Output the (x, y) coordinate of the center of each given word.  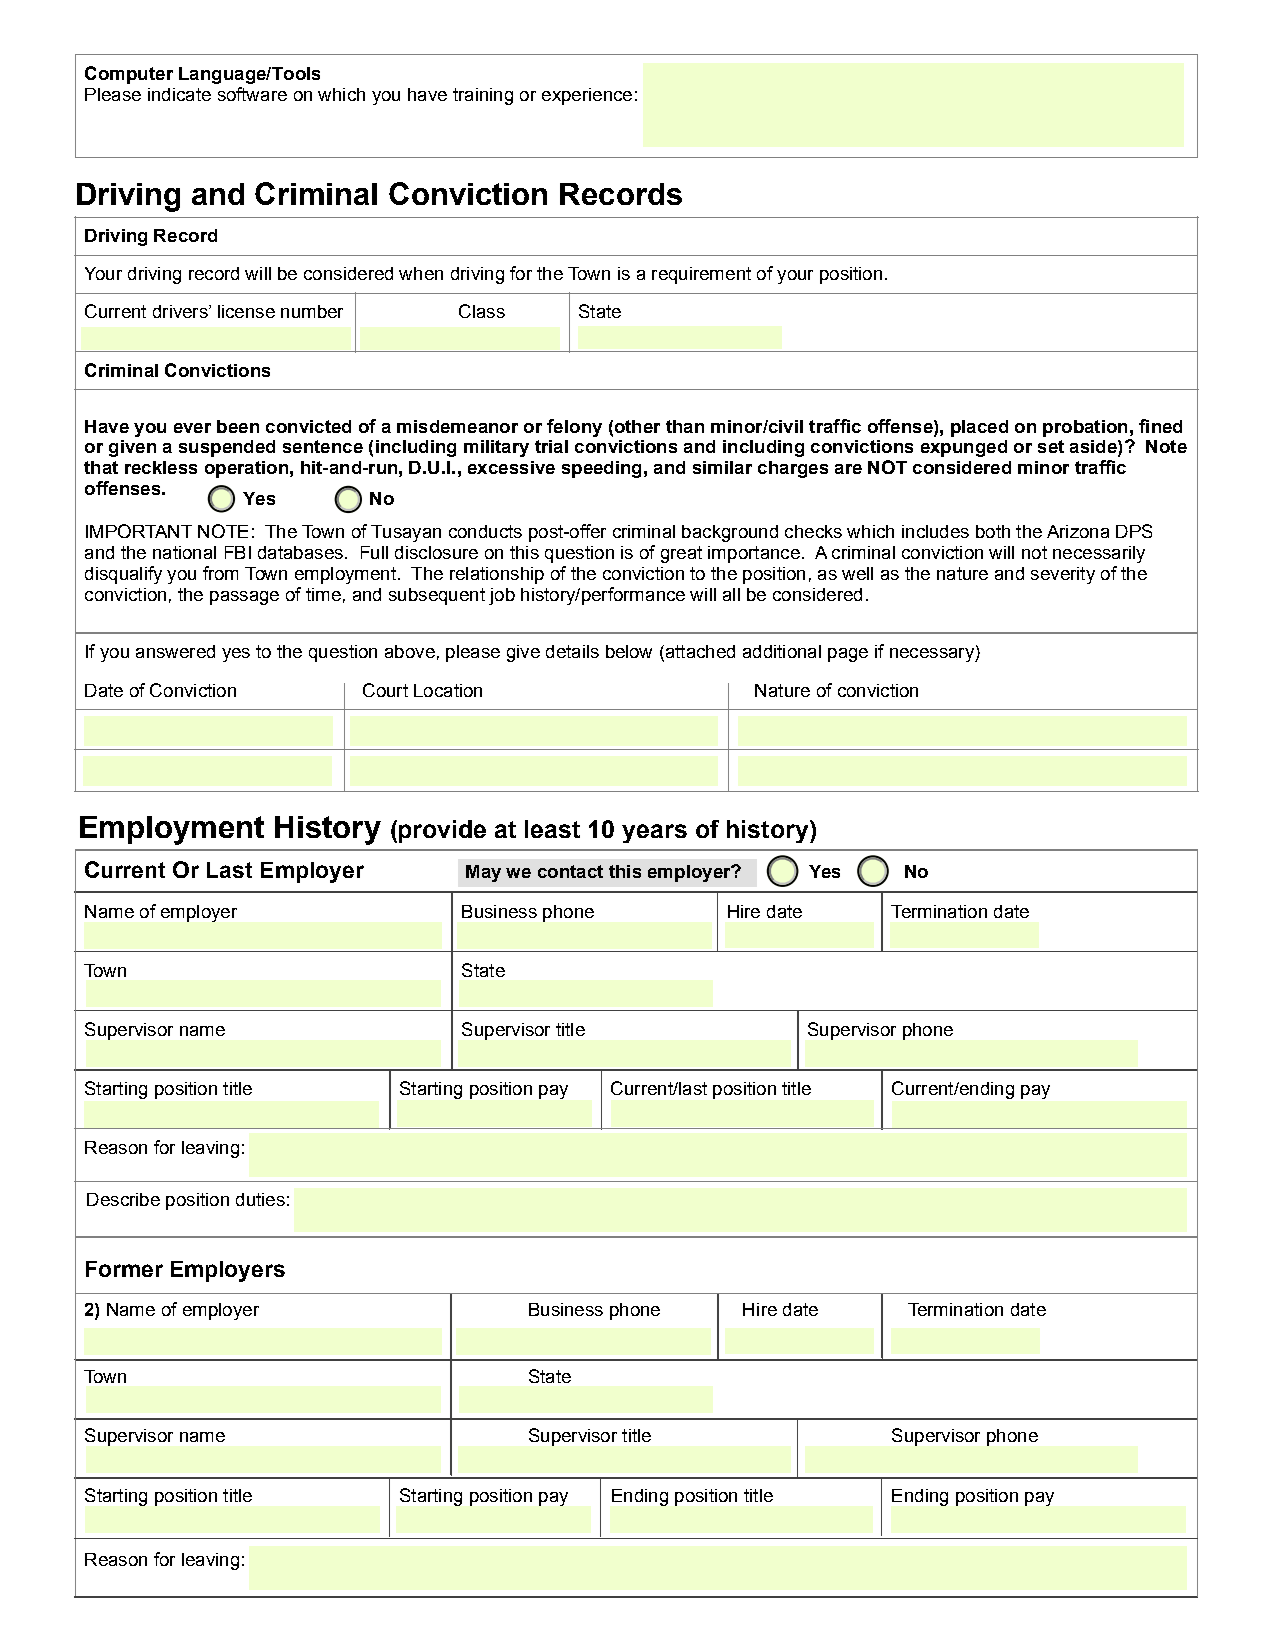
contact (570, 871)
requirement (701, 275)
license (246, 311)
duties (260, 1199)
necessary (933, 655)
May (483, 873)
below (629, 651)
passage (244, 598)
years (654, 833)
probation (1085, 428)
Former (124, 1269)
